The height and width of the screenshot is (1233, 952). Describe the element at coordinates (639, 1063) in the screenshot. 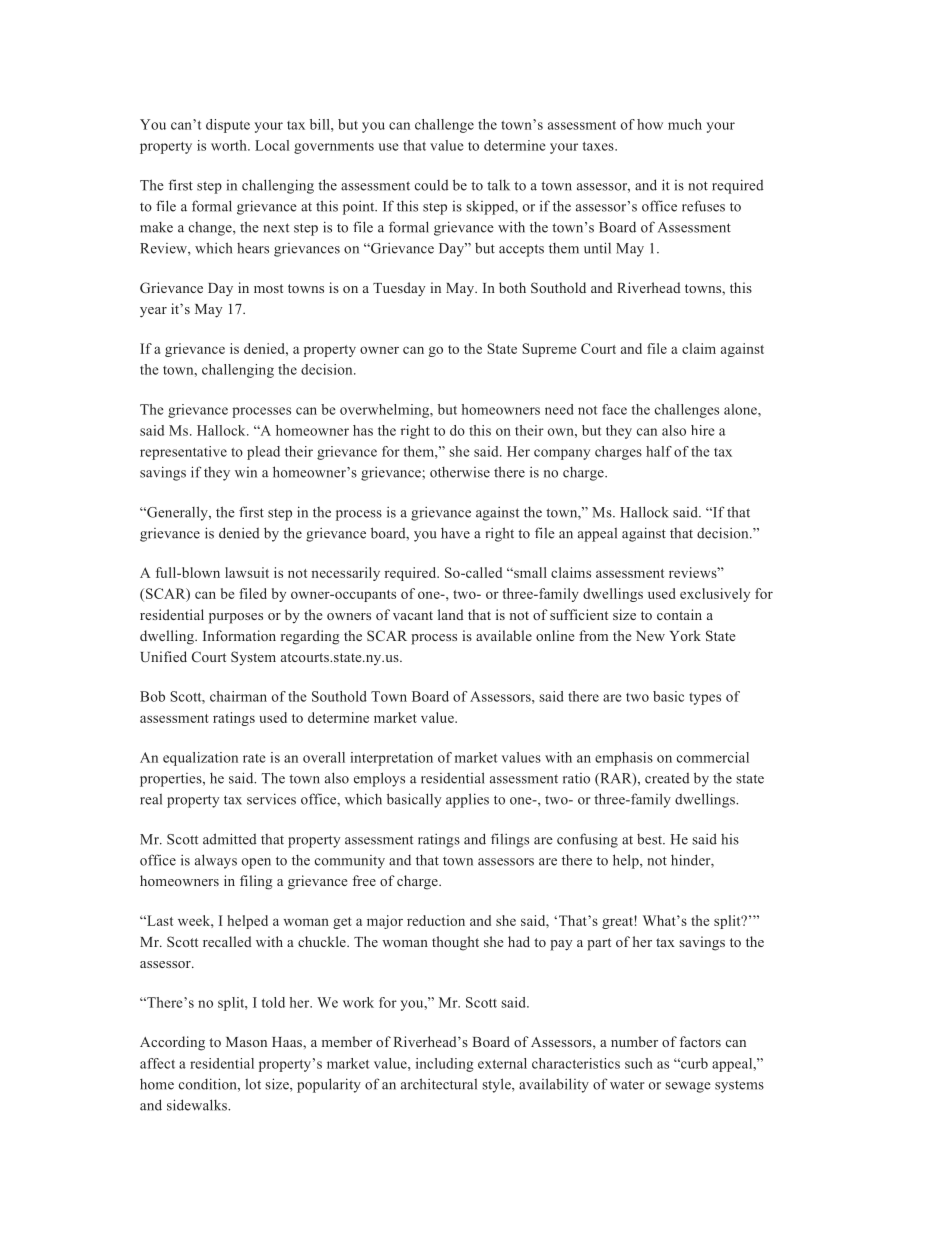

I see `such` at that location.
